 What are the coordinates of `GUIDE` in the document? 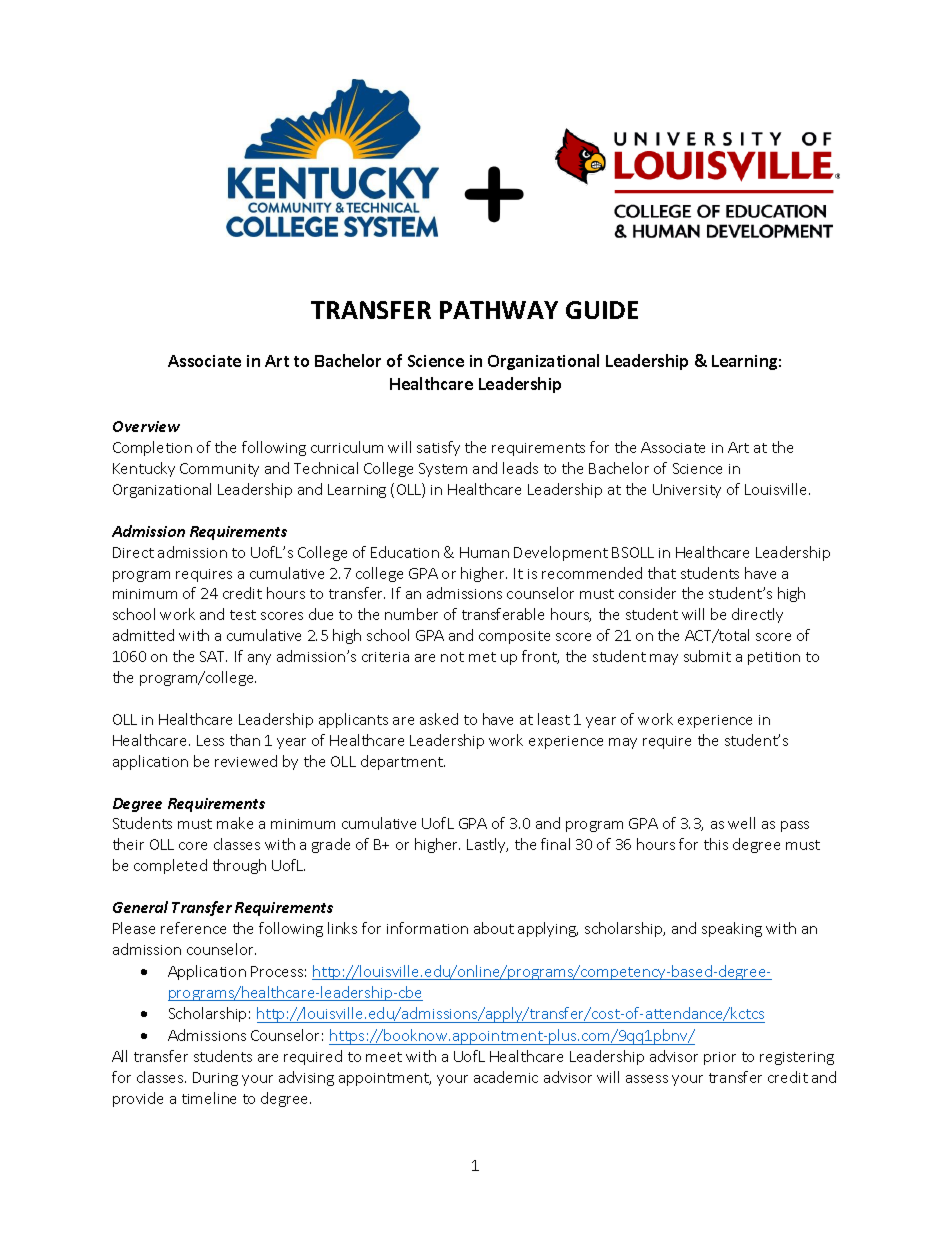 It's located at (602, 310).
